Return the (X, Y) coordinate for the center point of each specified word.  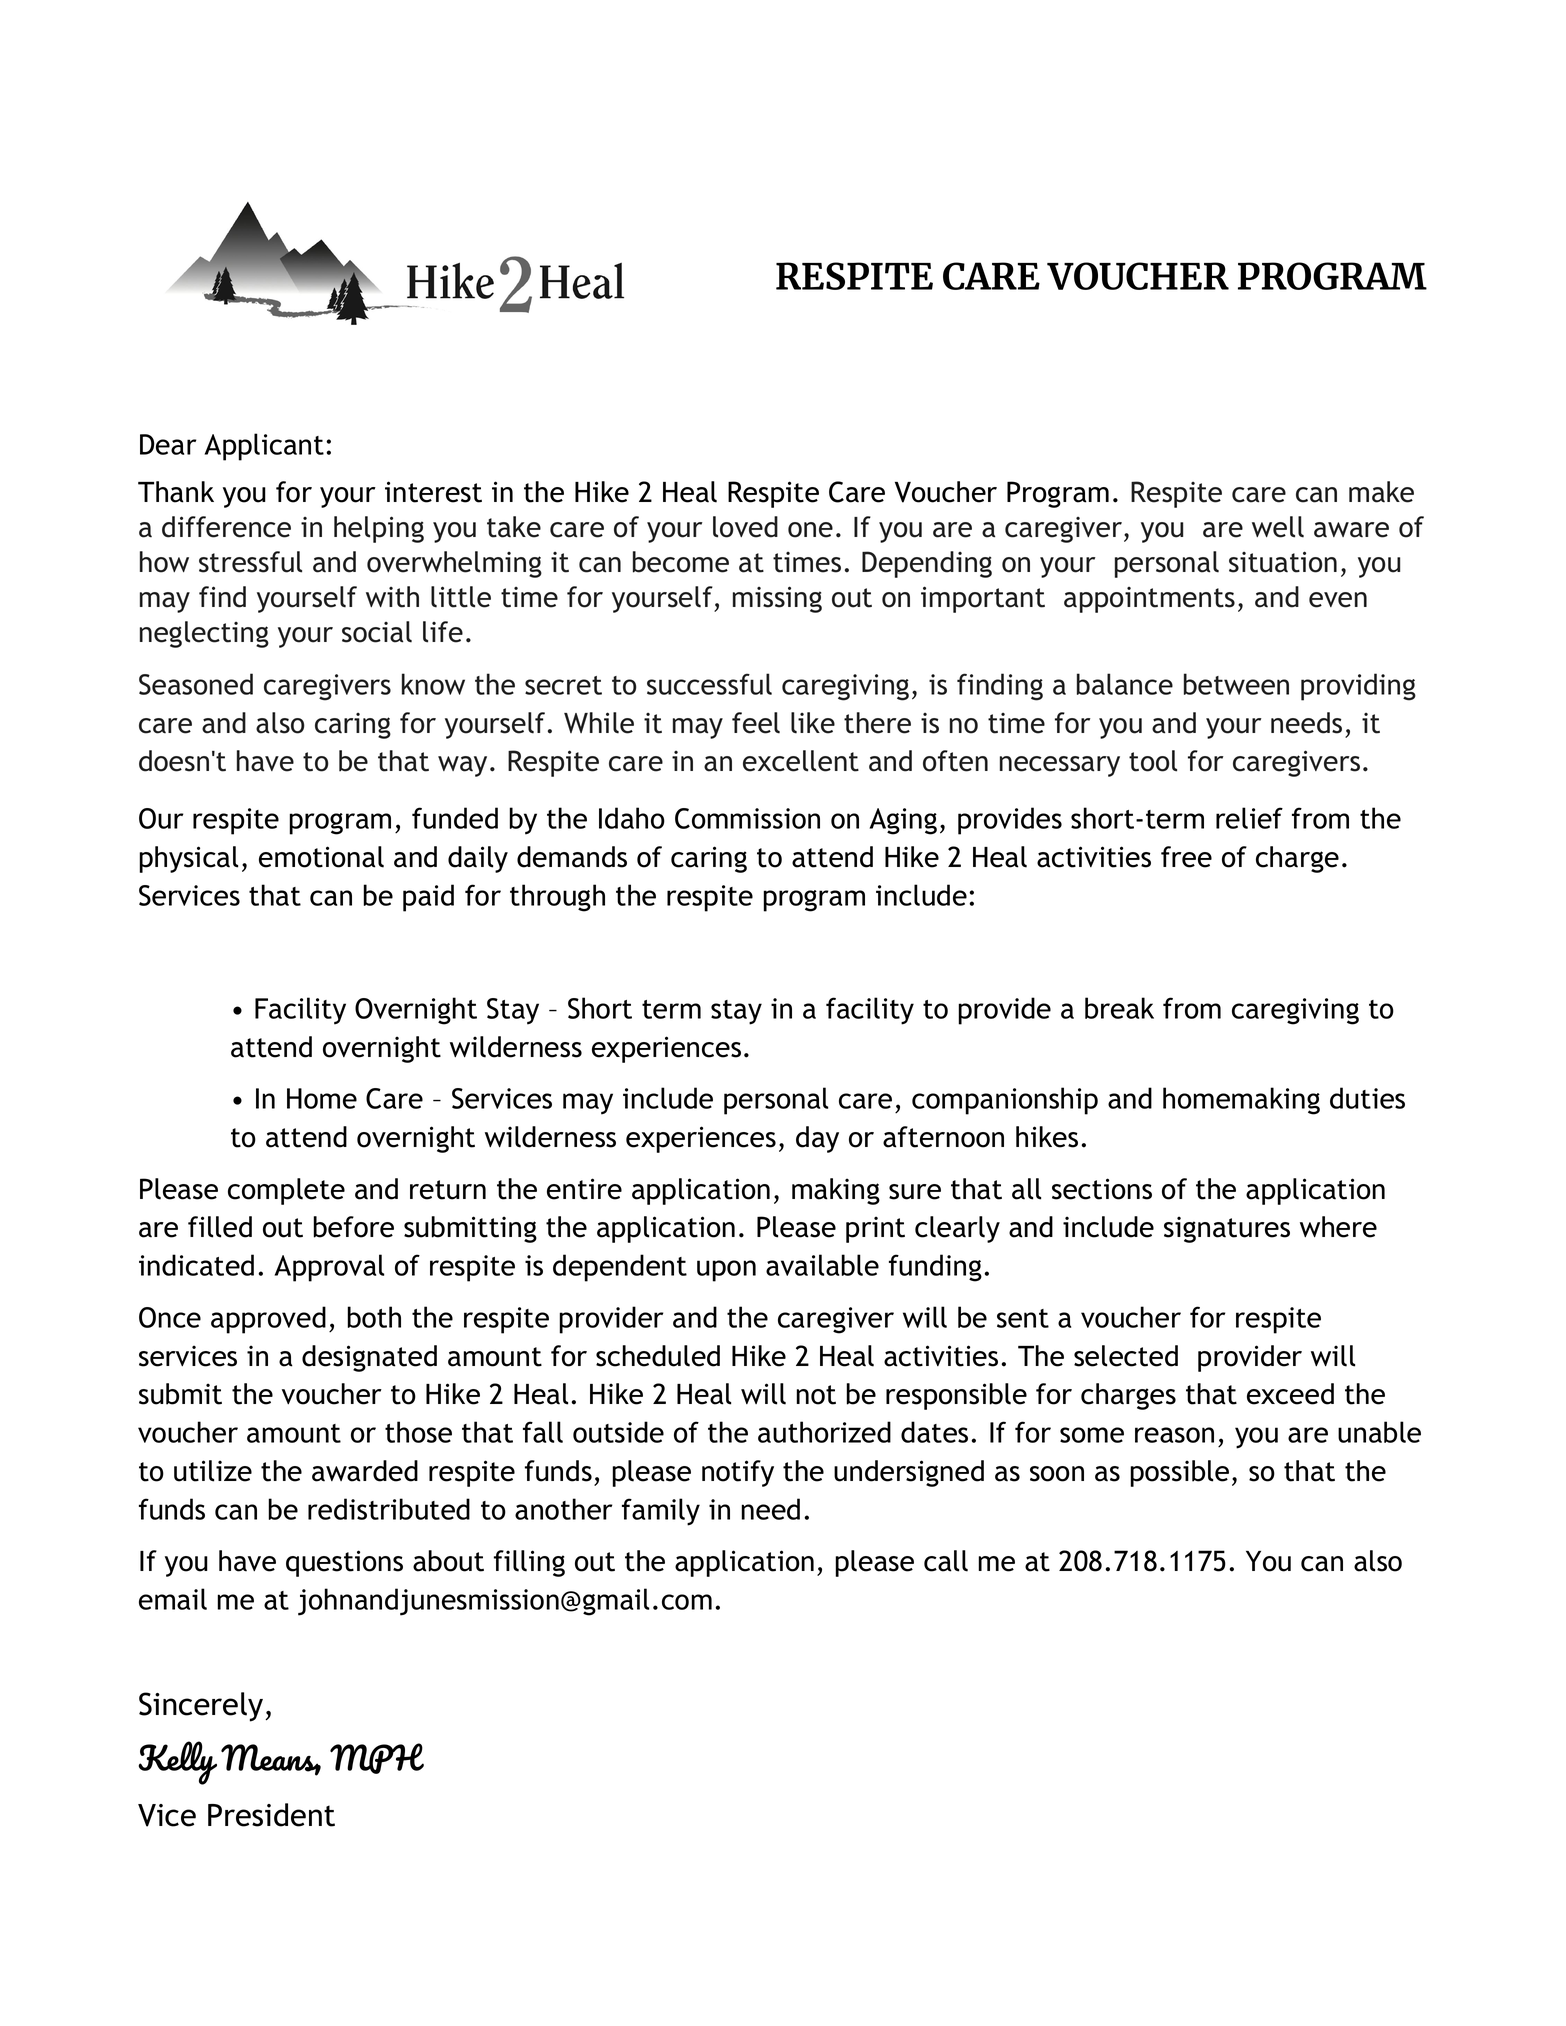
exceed (1290, 1394)
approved (268, 1320)
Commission (747, 818)
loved (745, 527)
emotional (321, 857)
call (946, 1561)
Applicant (264, 447)
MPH (377, 1758)
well (1278, 527)
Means (271, 1759)
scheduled (658, 1356)
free (1186, 857)
